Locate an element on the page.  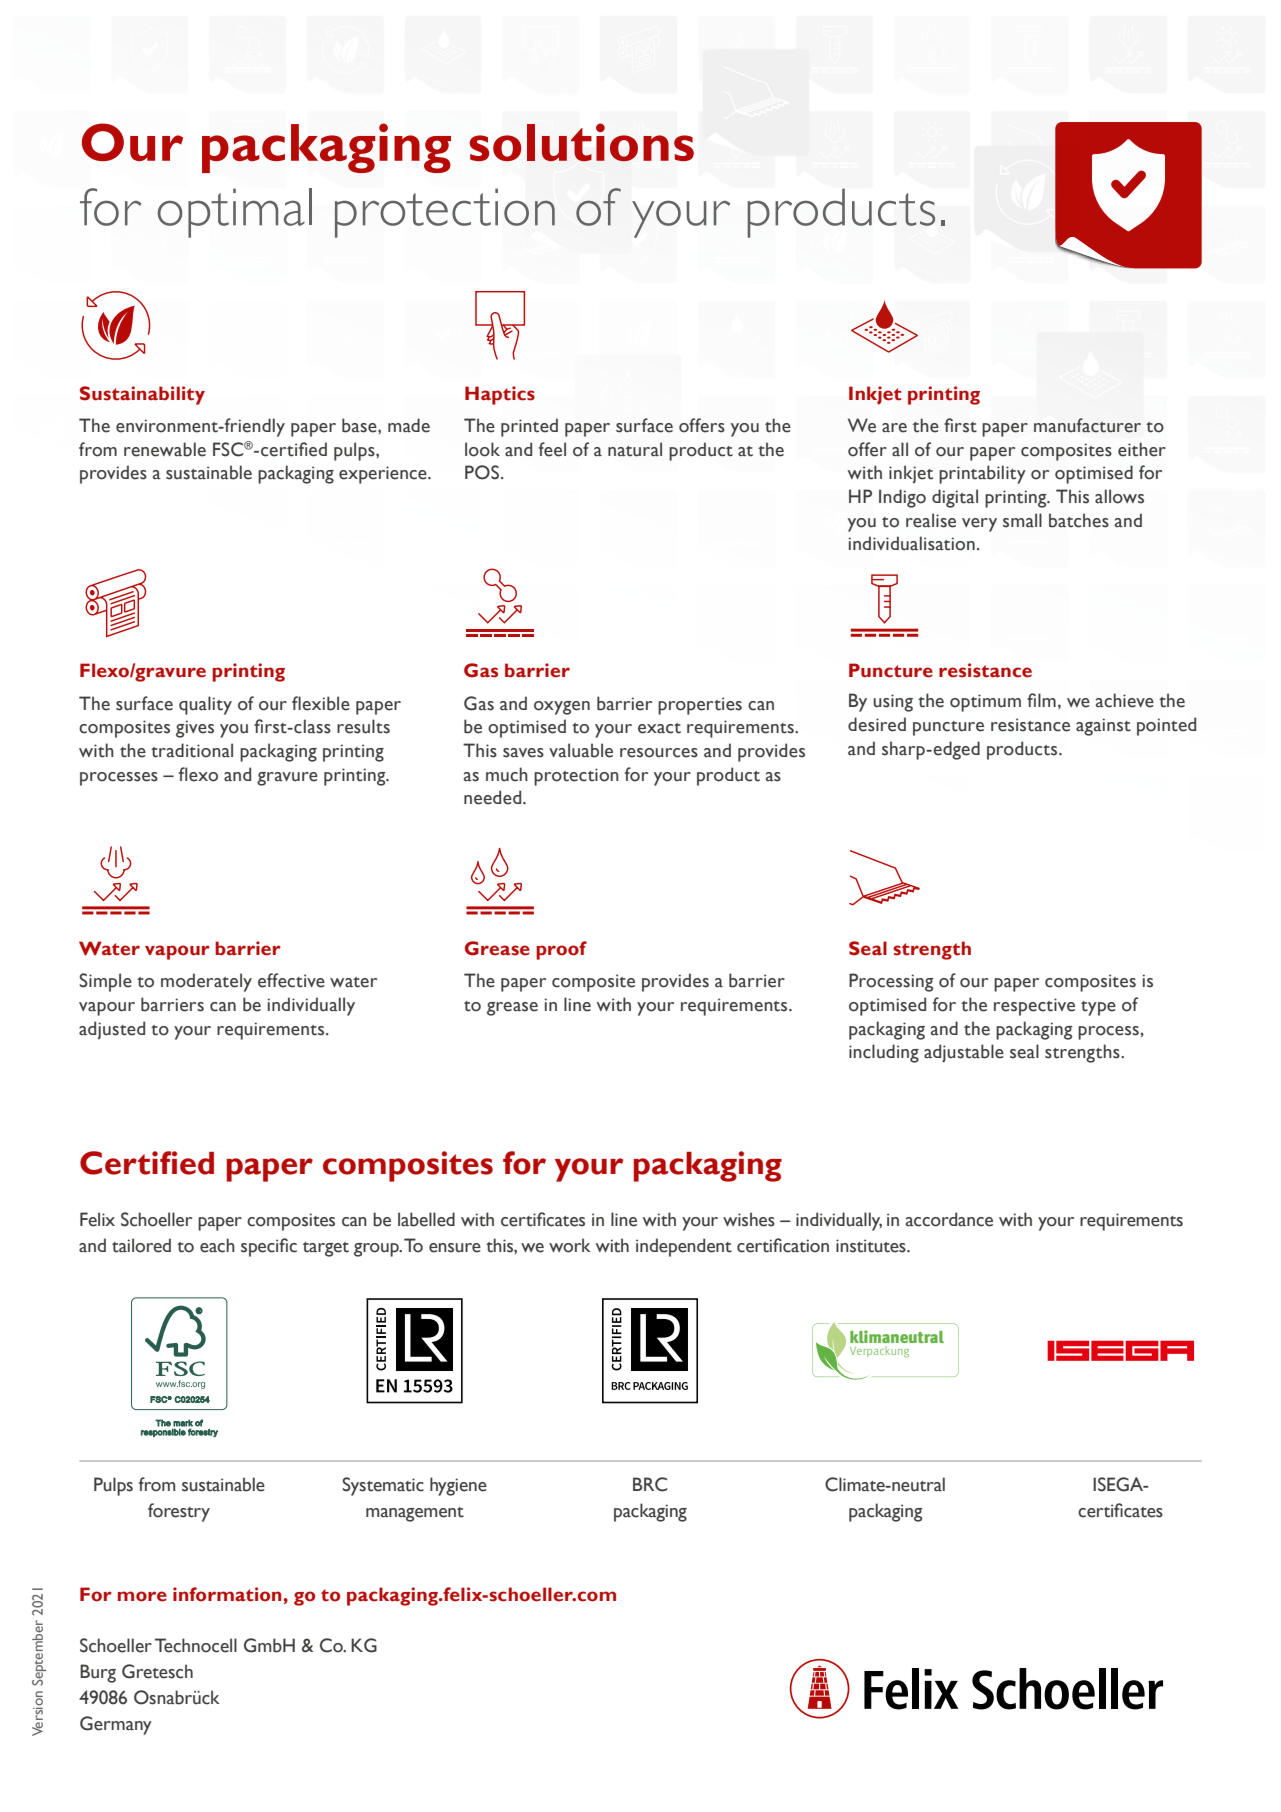
manufacturer is located at coordinates (1087, 425).
